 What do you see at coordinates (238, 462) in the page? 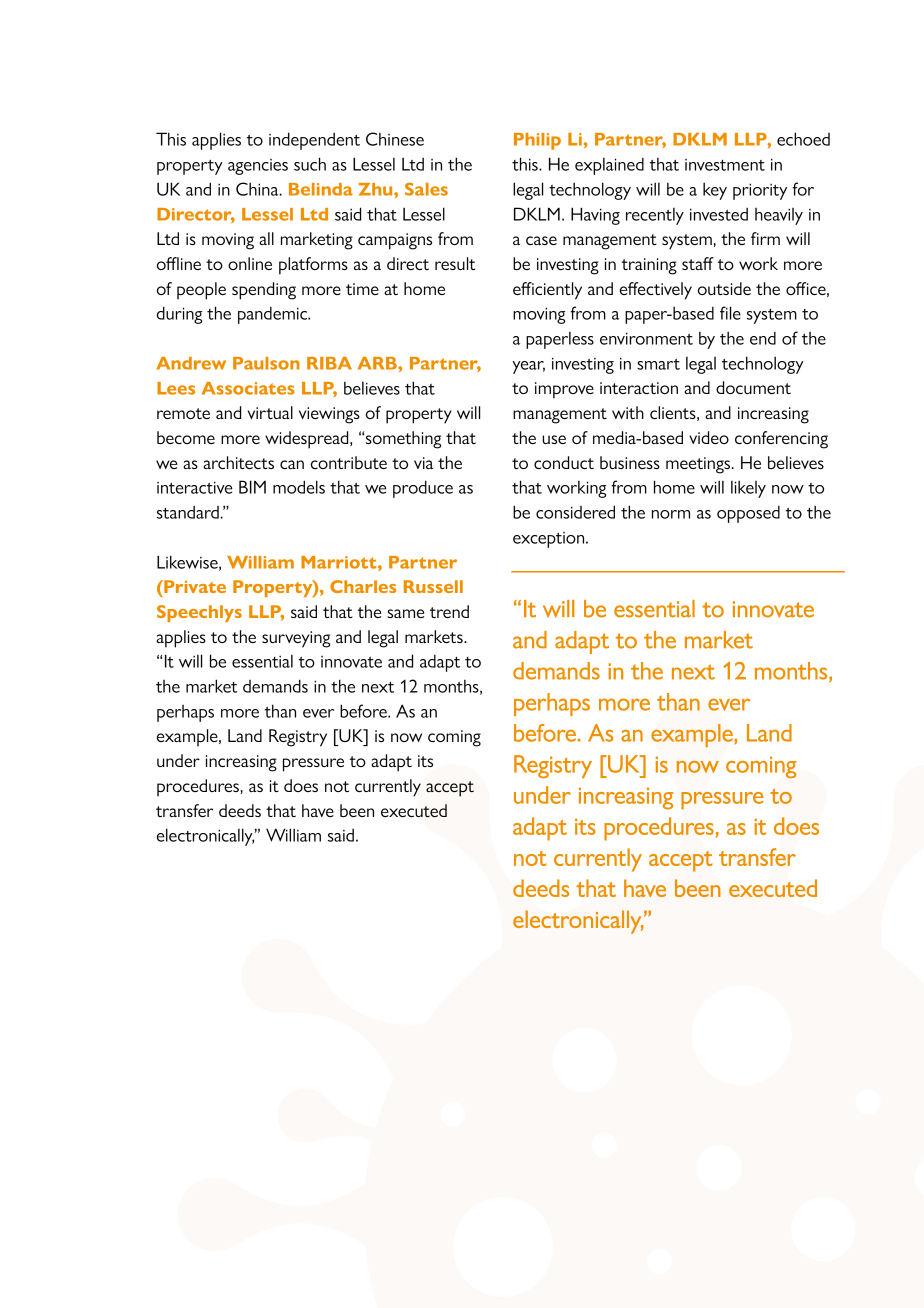
I see `architects` at bounding box center [238, 462].
